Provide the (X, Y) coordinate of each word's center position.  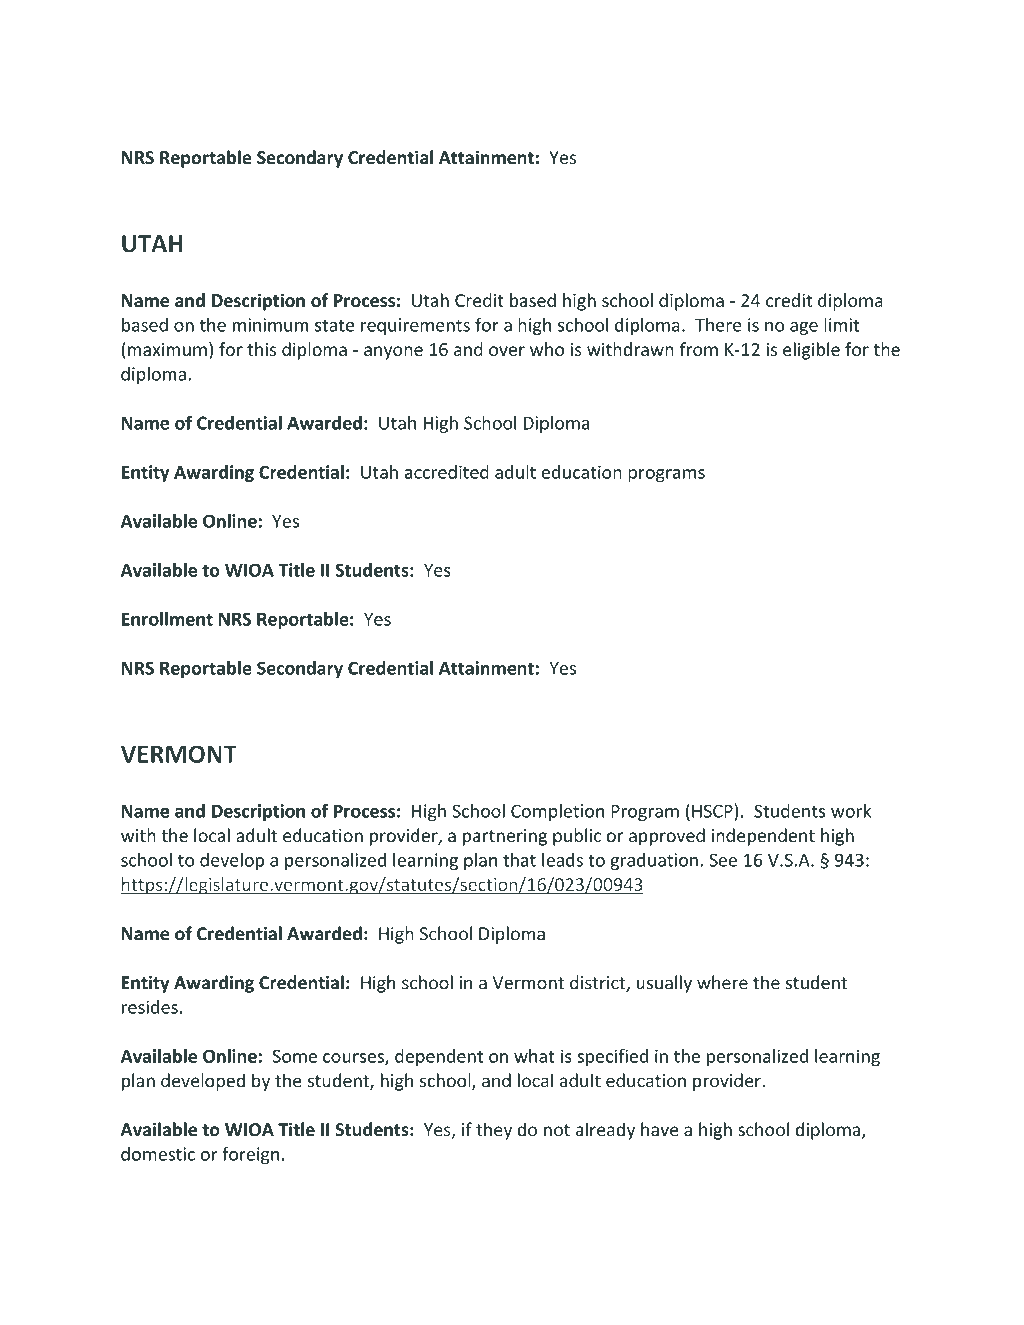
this (261, 349)
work (851, 811)
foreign (250, 1155)
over (507, 351)
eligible (811, 351)
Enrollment (167, 619)
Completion (557, 812)
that (519, 860)
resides (150, 1007)
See (723, 860)
